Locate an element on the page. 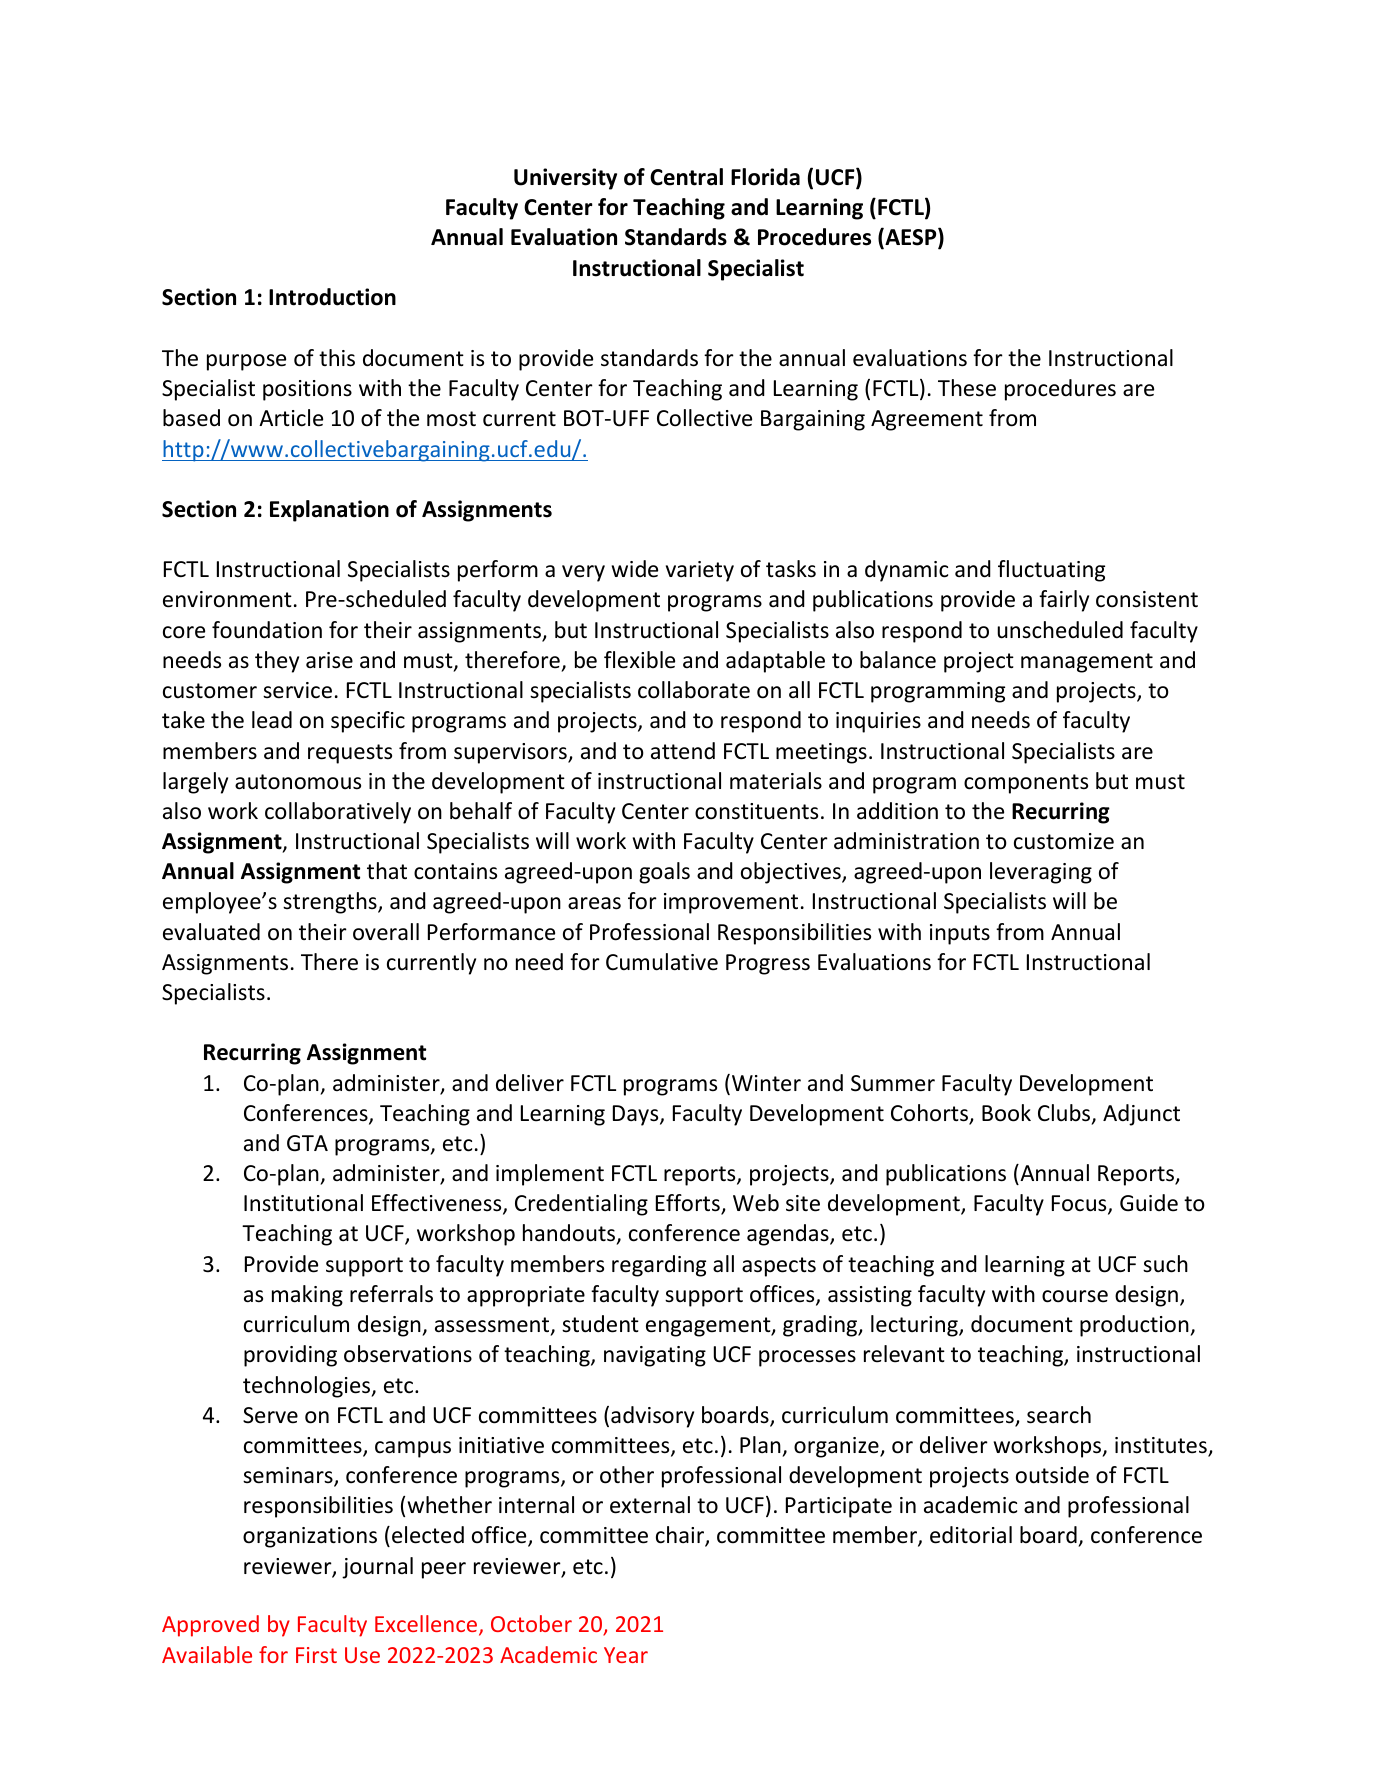  fluctuating is located at coordinates (1051, 571).
